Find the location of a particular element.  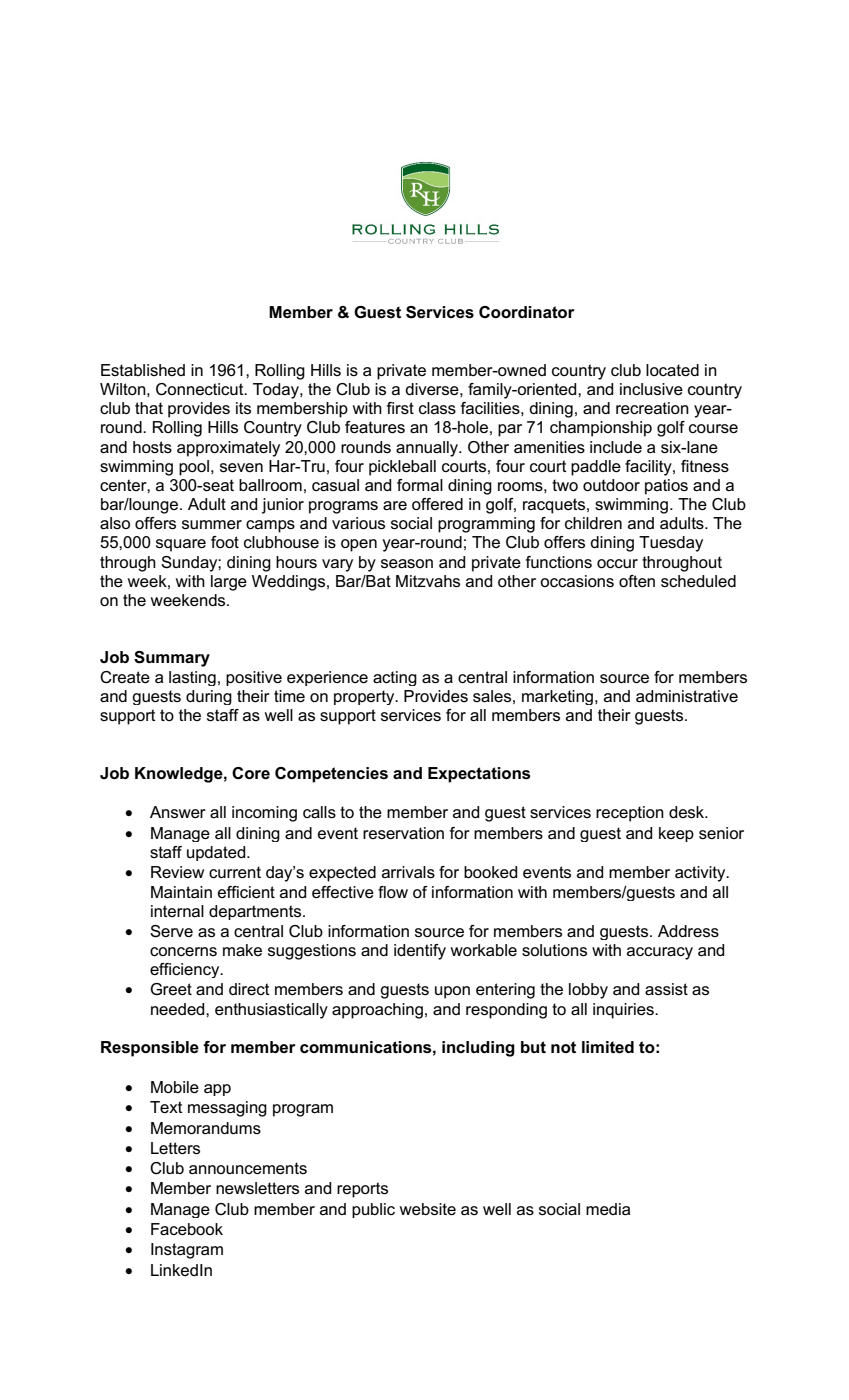

identify is located at coordinates (420, 952).
